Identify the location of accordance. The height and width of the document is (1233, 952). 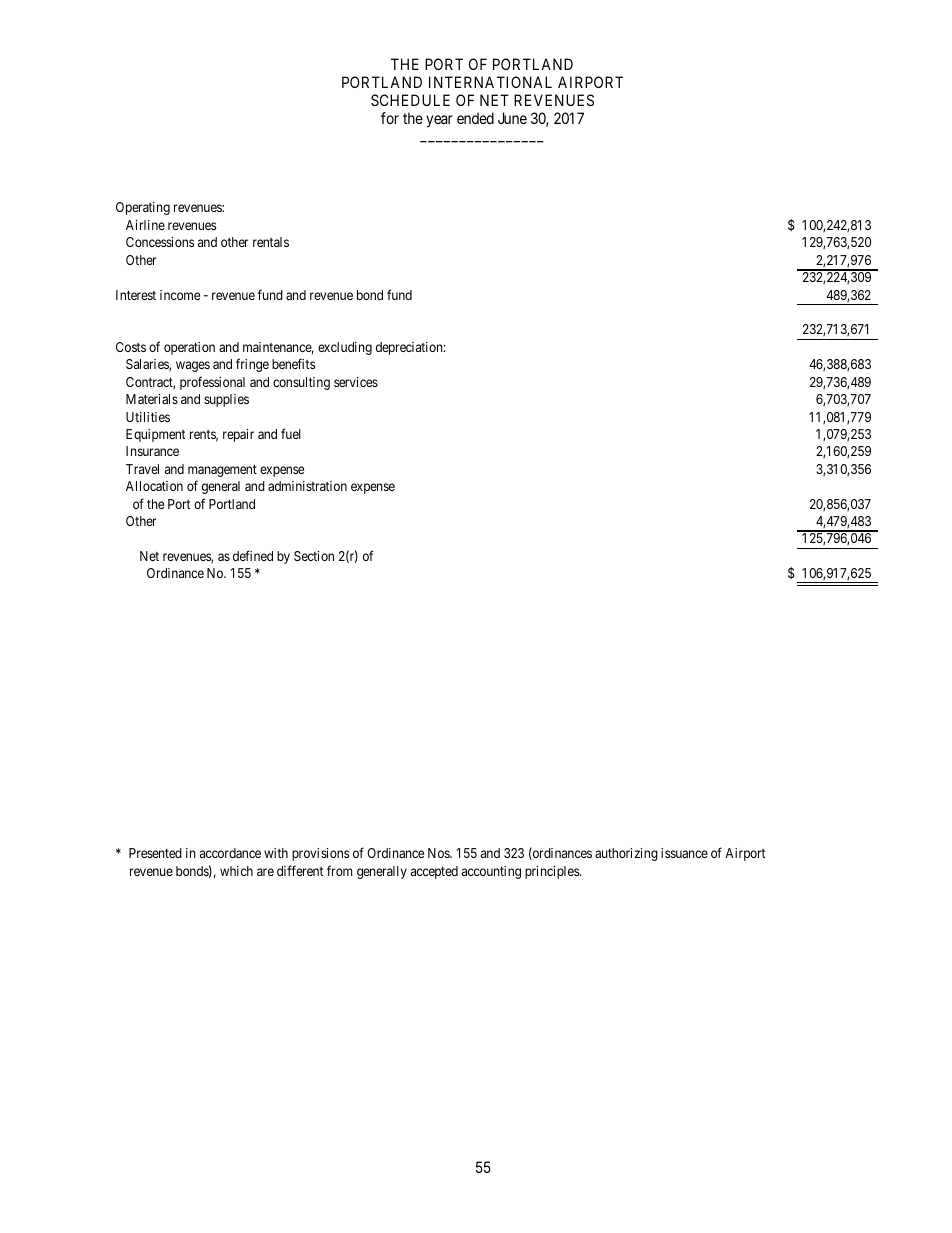
(230, 853).
